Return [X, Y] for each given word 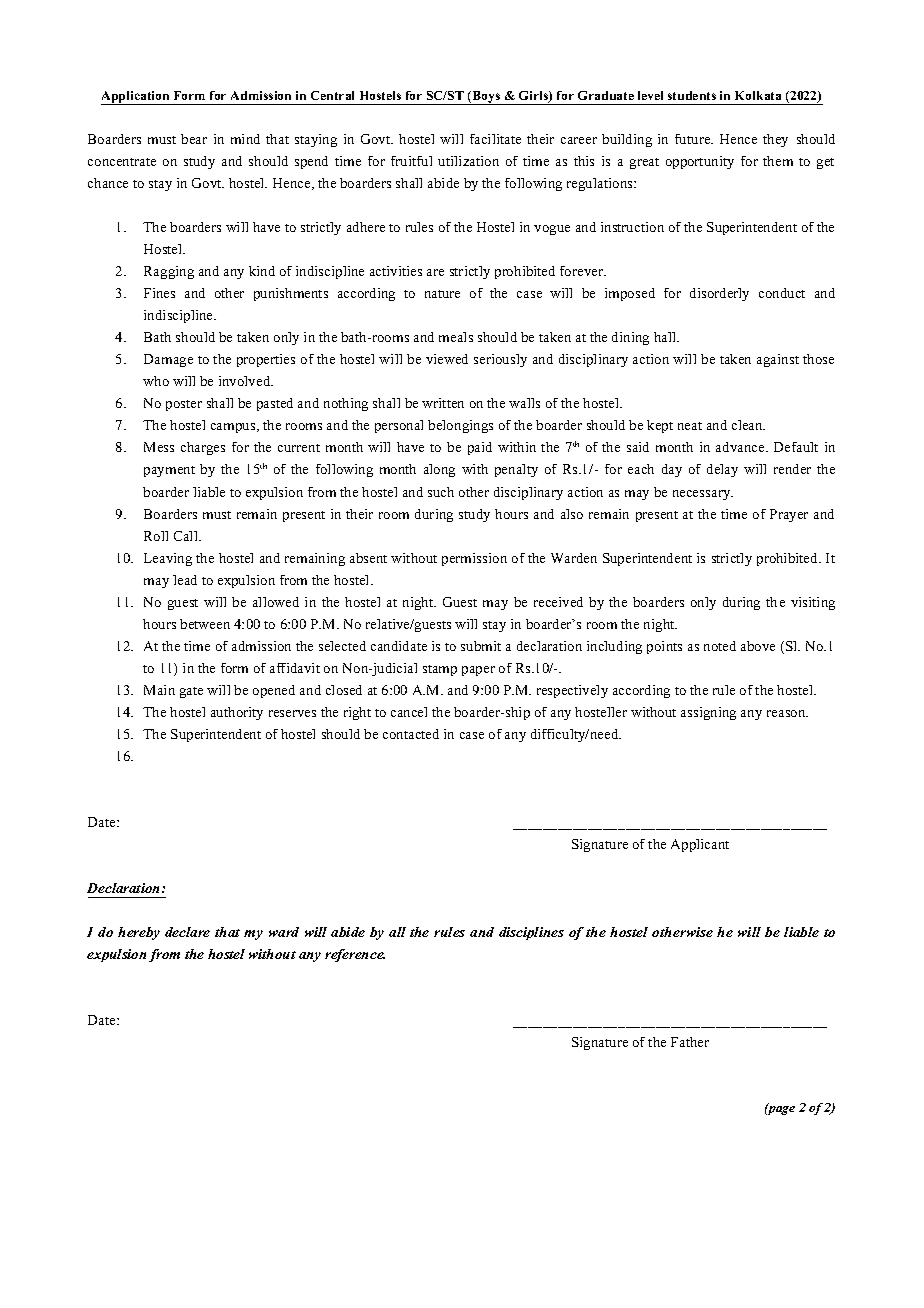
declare [187, 932]
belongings [460, 426]
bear [194, 139]
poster [184, 405]
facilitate [495, 139]
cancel [409, 712]
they [775, 140]
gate [191, 692]
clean [748, 425]
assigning [708, 713]
